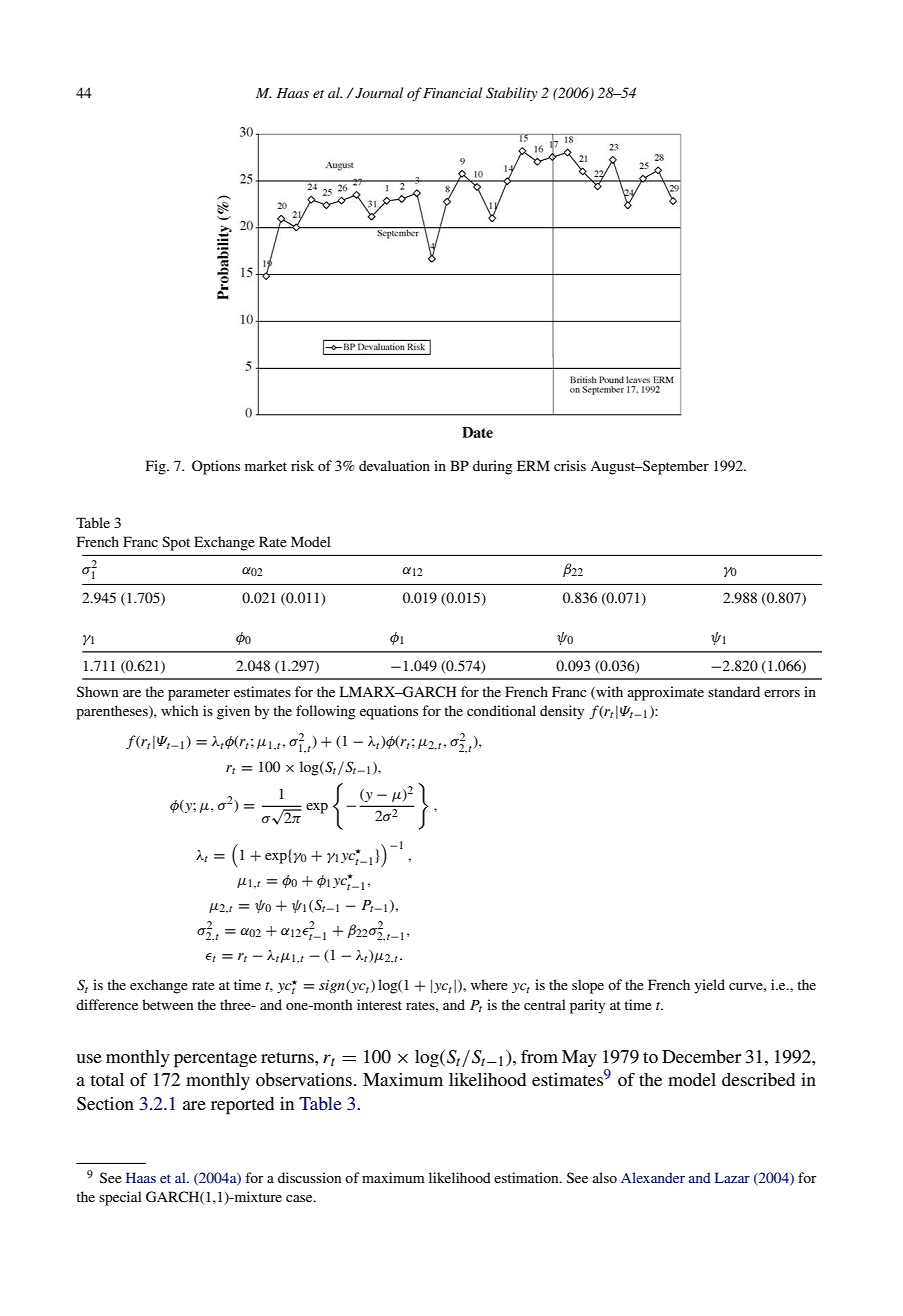  Describe the element at coordinates (666, 693) in the page. I see `approximate` at that location.
